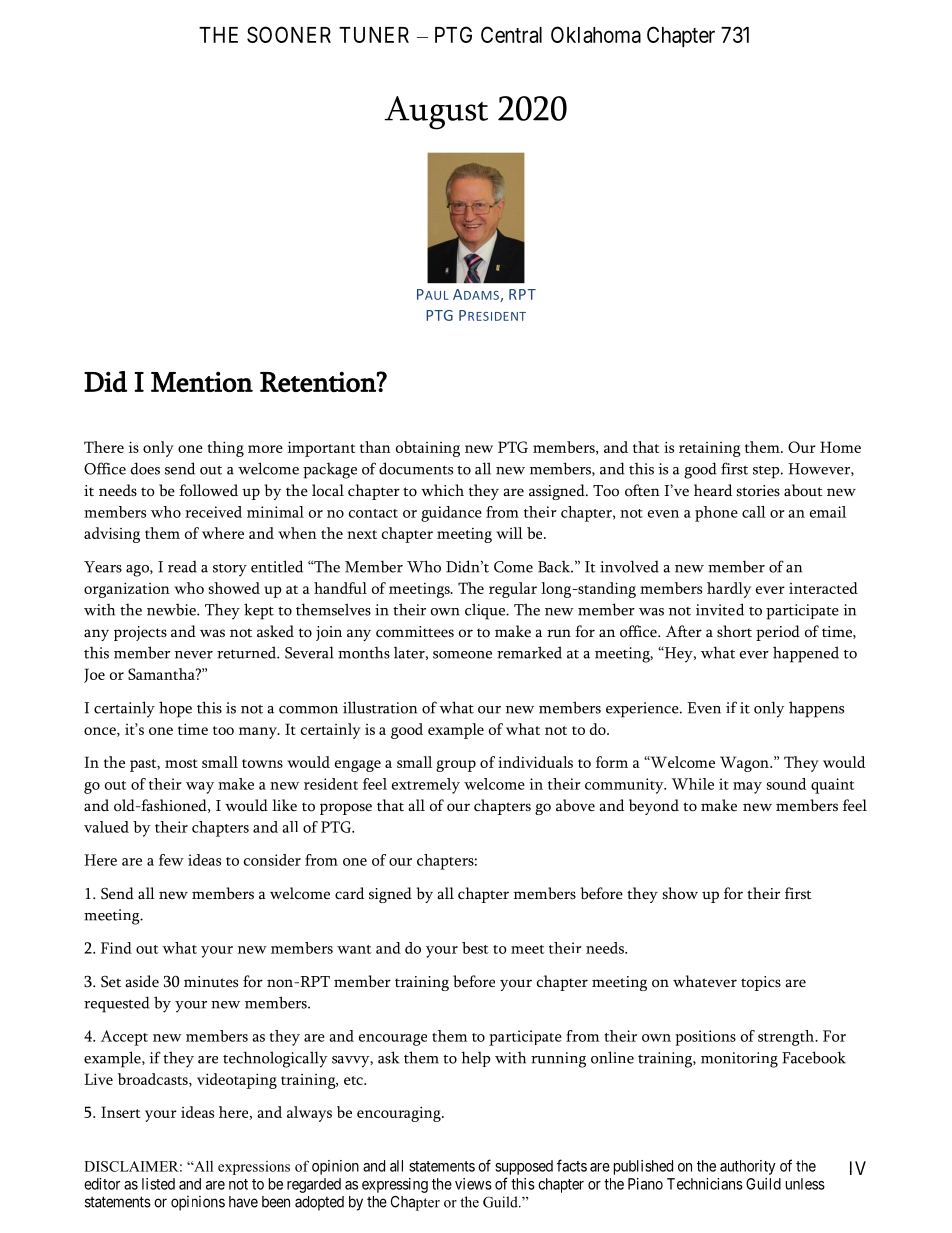 This page has width=952, height=1233. I want to click on authority, so click(748, 1167).
